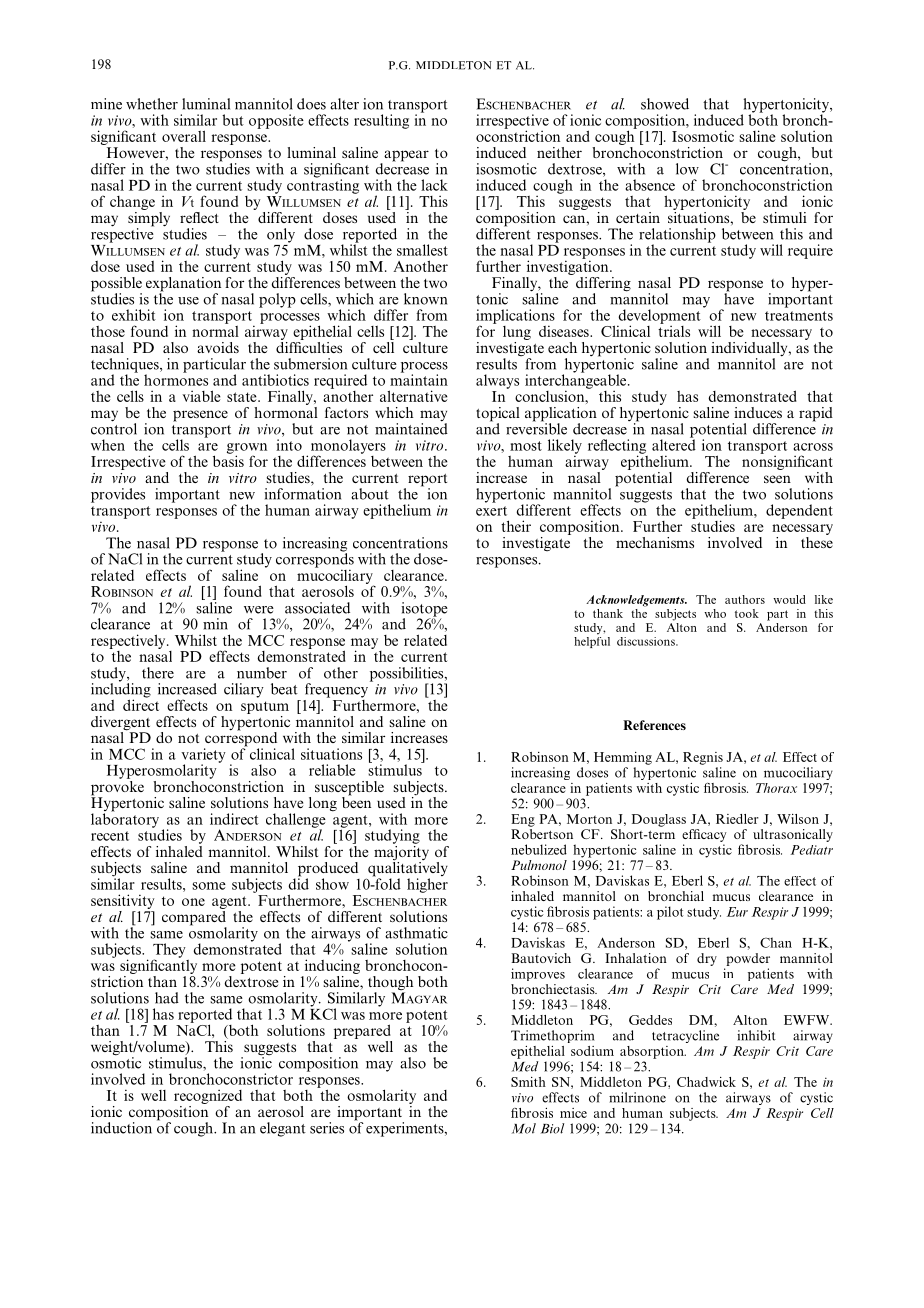  What do you see at coordinates (118, 495) in the screenshot?
I see `provides` at bounding box center [118, 495].
